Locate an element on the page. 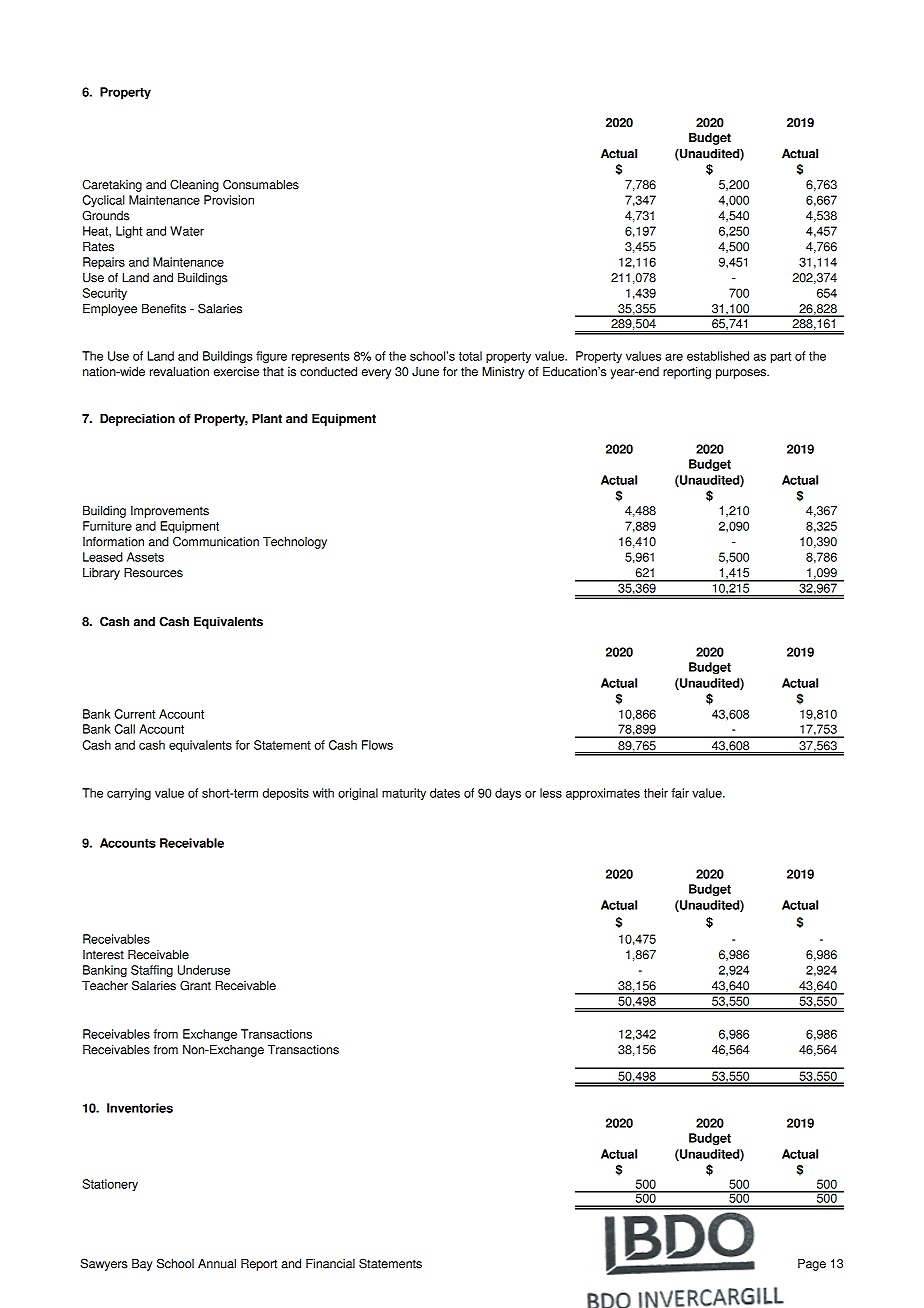 The height and width of the image is (1308, 924). established is located at coordinates (718, 356).
